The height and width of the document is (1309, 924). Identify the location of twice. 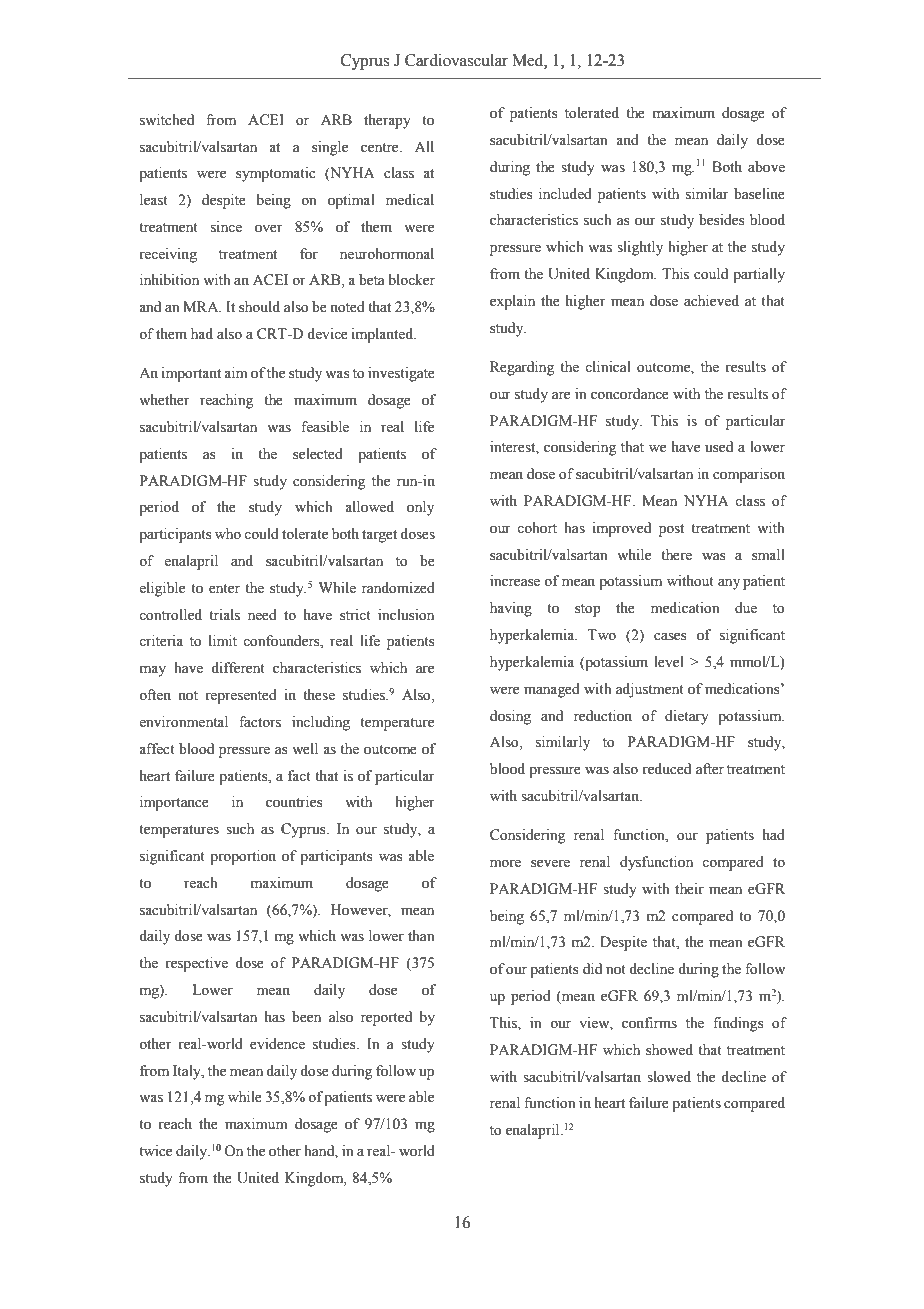
(155, 1151).
